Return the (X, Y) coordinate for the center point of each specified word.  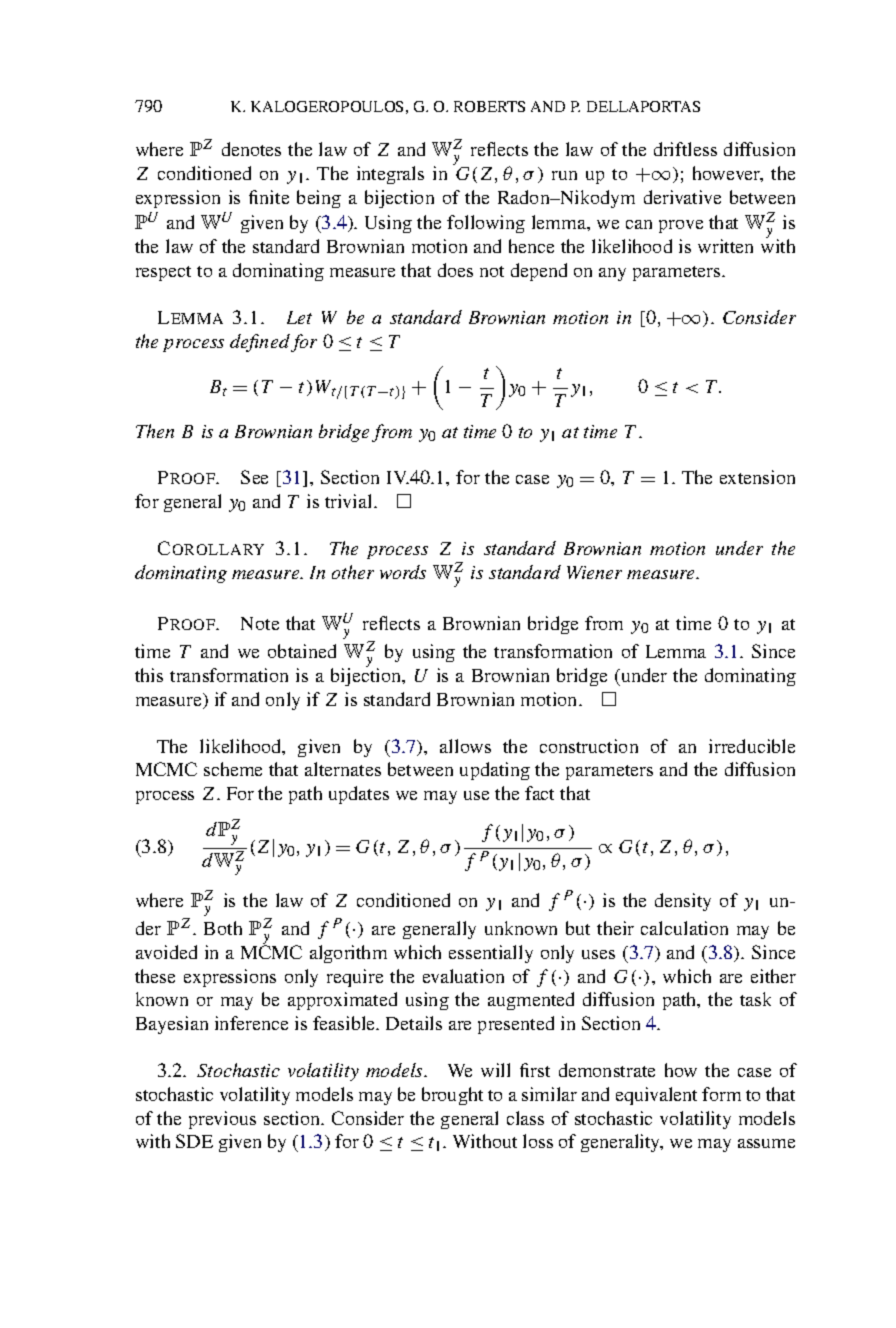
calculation (684, 928)
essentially (491, 954)
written (725, 246)
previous (222, 1120)
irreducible (752, 746)
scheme (233, 769)
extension (757, 477)
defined (260, 343)
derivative (682, 197)
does (455, 270)
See (254, 477)
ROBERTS (489, 106)
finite (269, 197)
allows (465, 746)
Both (223, 928)
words (403, 572)
